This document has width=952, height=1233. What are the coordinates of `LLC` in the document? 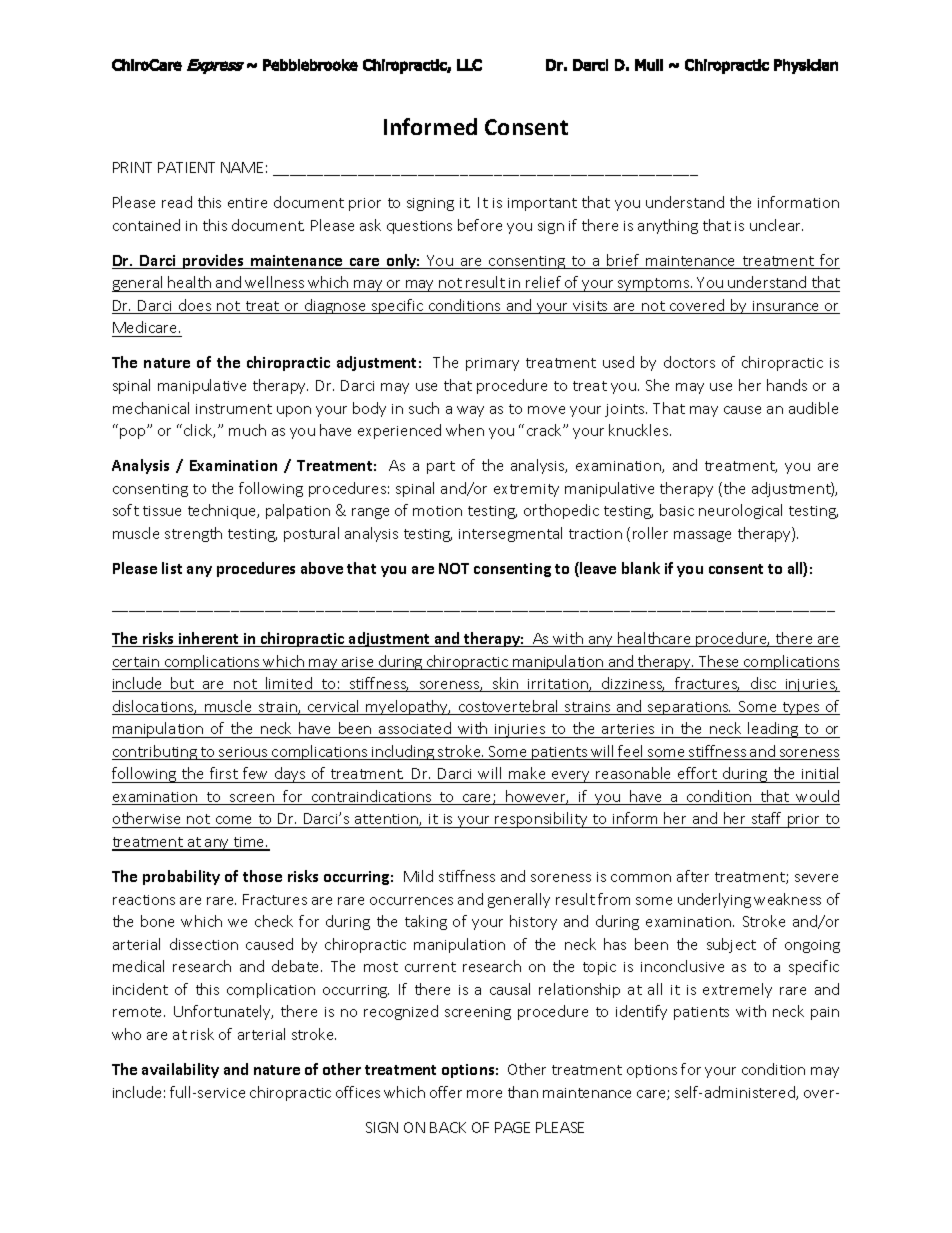 It's located at (469, 65).
